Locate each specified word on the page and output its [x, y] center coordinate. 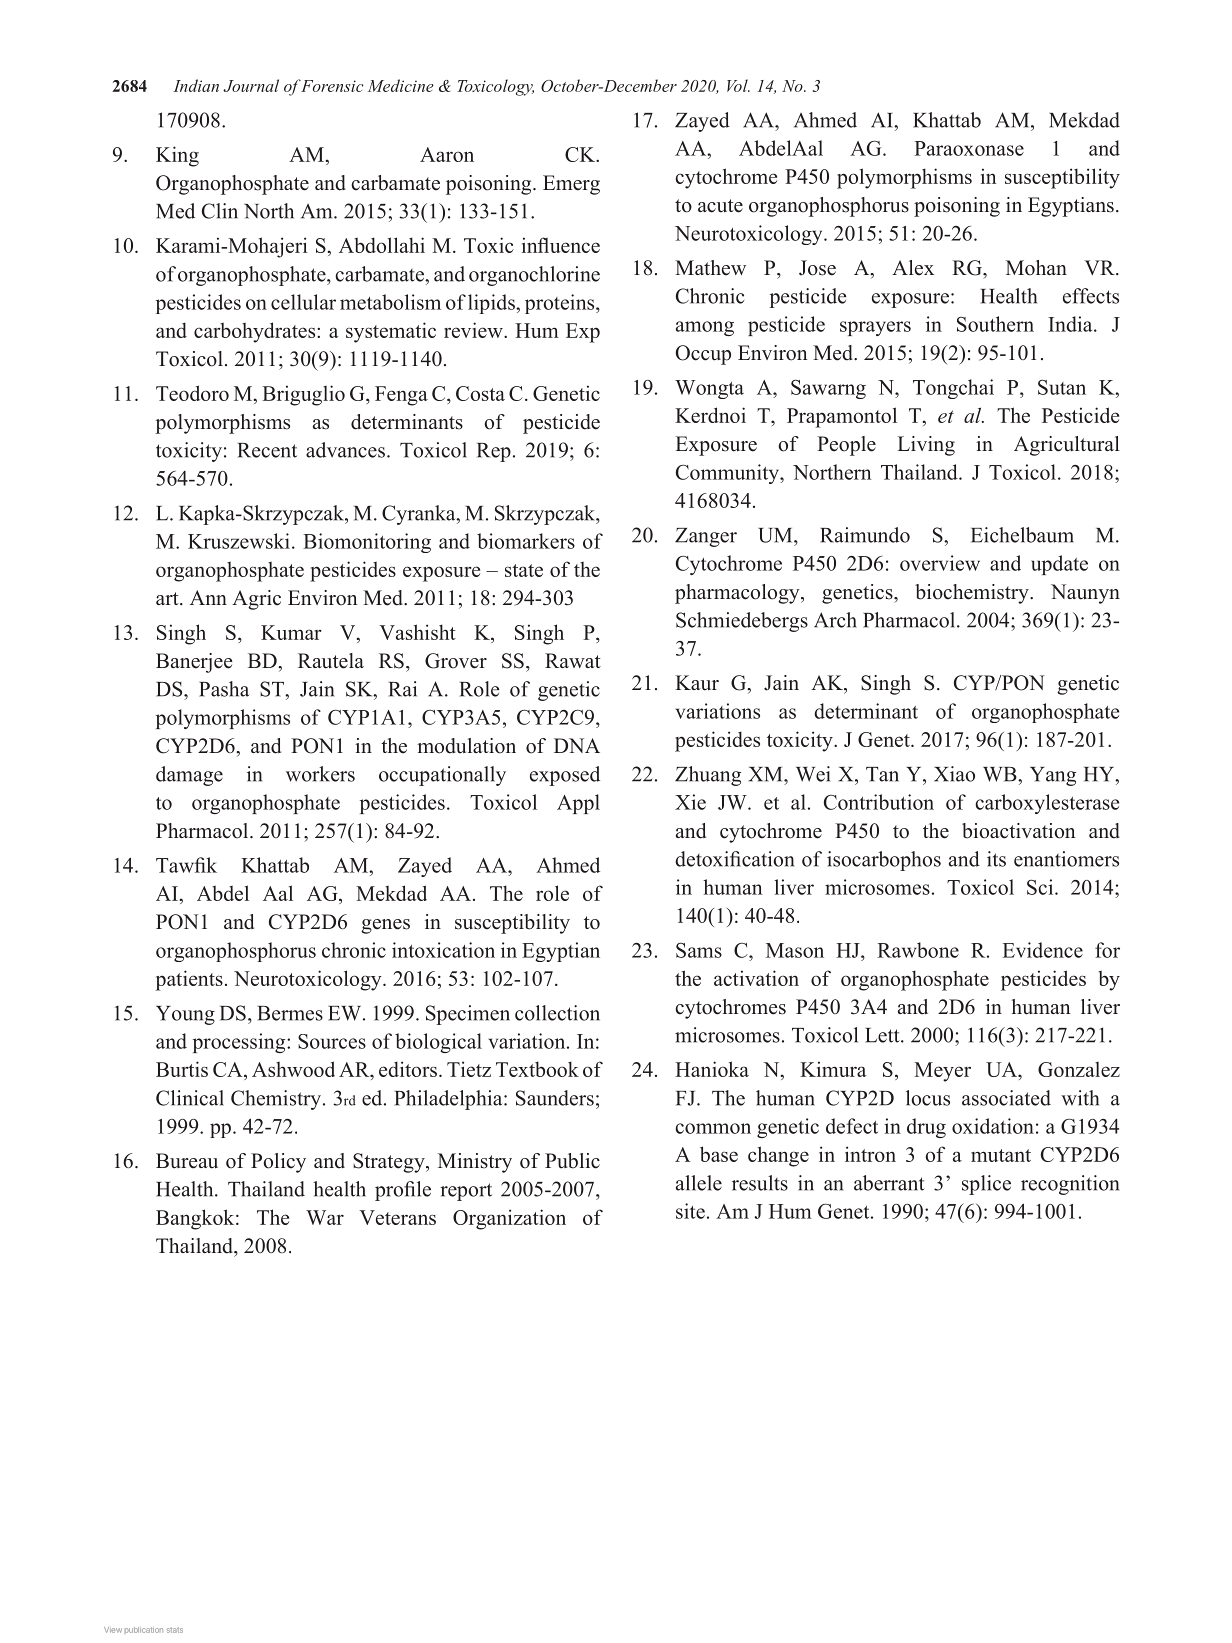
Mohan [1036, 268]
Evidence [1043, 950]
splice [986, 1185]
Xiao [954, 774]
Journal [251, 85]
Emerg [571, 185]
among [705, 328]
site [690, 1211]
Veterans [397, 1217]
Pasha [224, 689]
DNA [577, 745]
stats [175, 1630]
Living [926, 446]
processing [240, 1043]
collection [557, 1013]
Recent [267, 450]
